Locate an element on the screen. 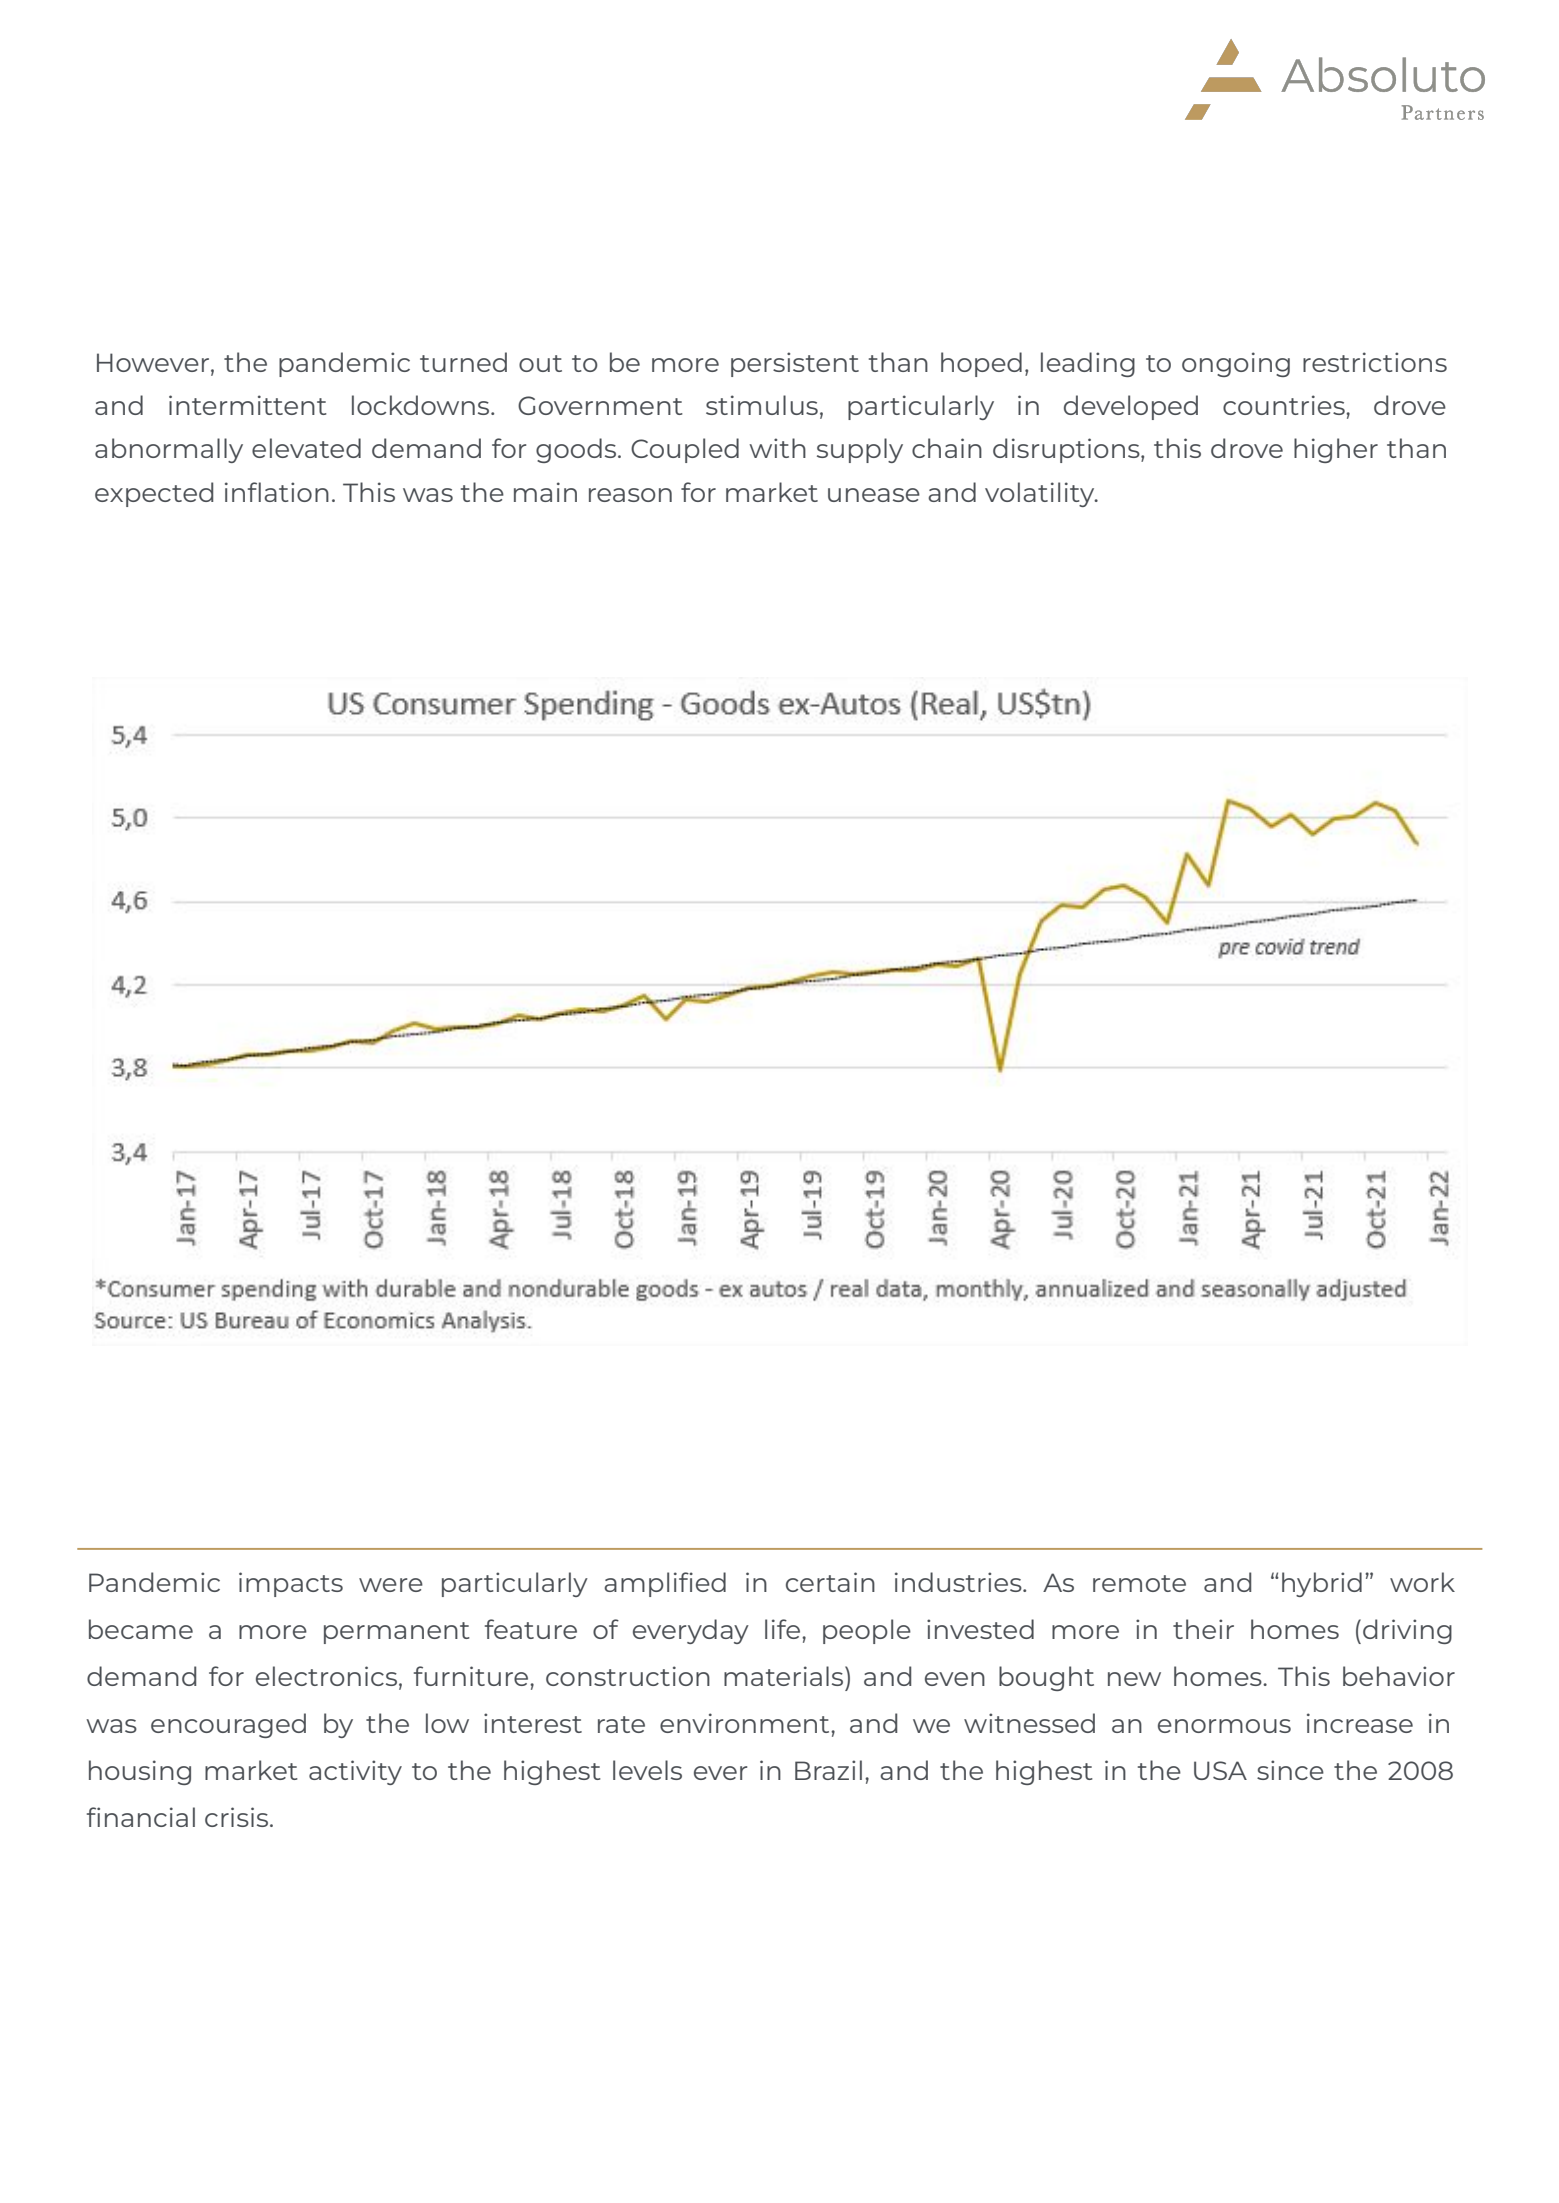  activity is located at coordinates (355, 1772).
